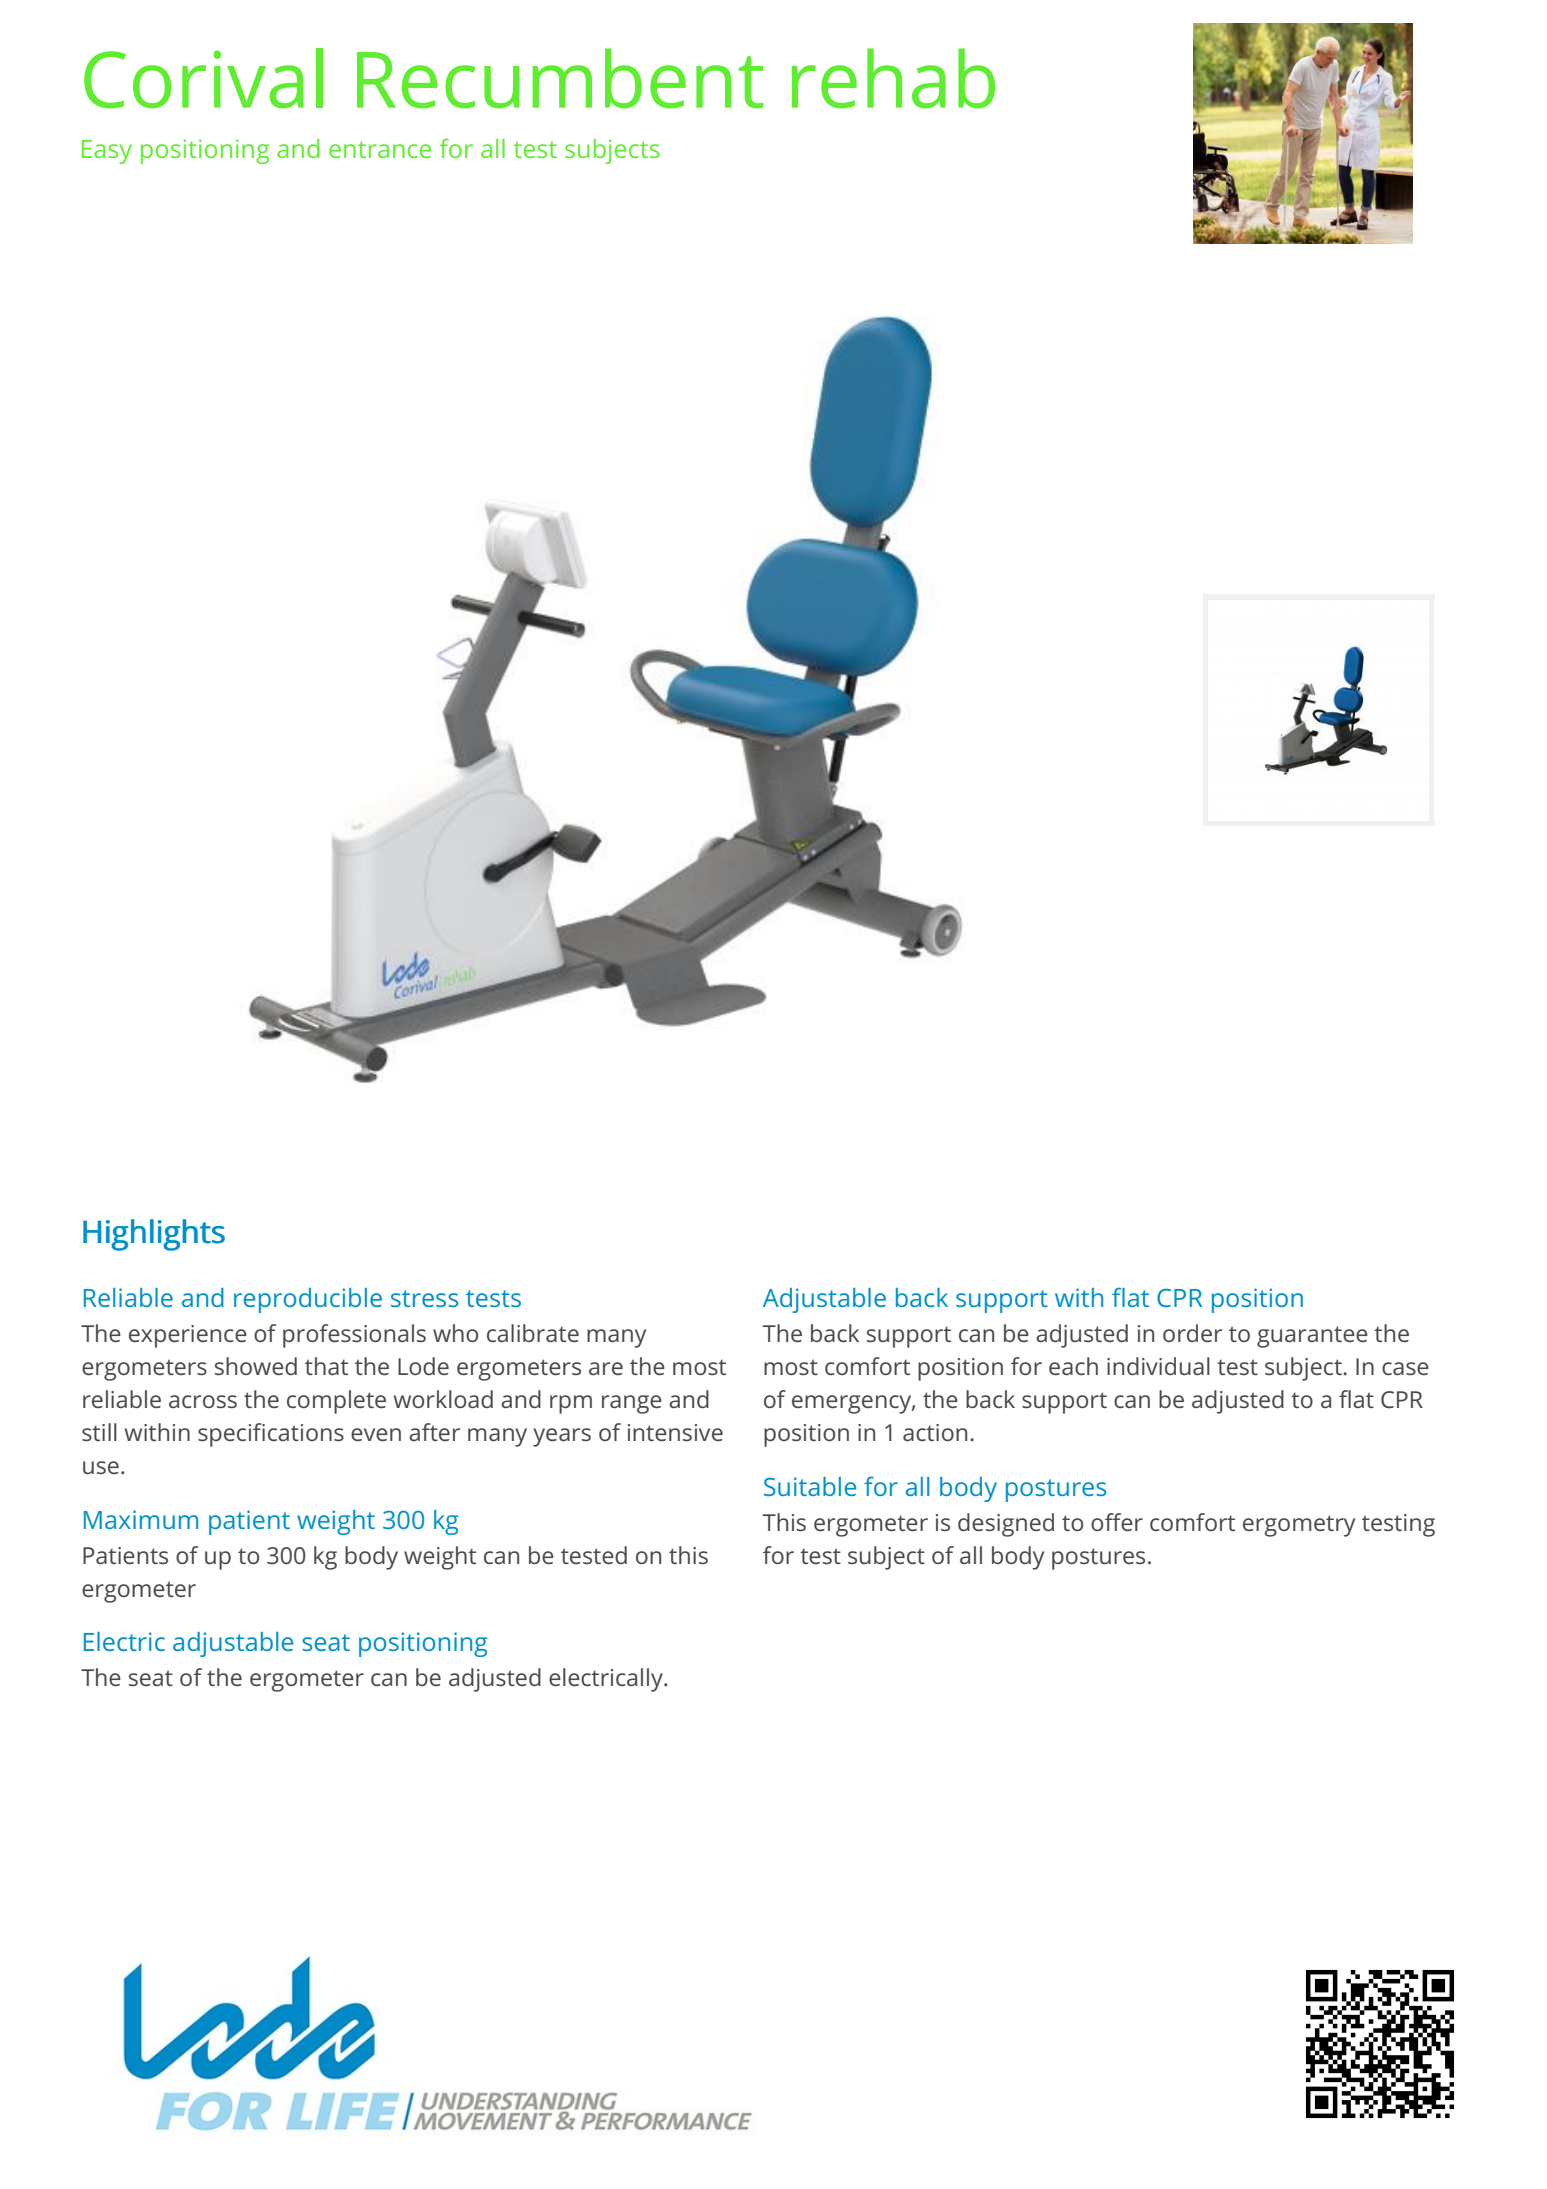  I want to click on specifications, so click(271, 1435).
